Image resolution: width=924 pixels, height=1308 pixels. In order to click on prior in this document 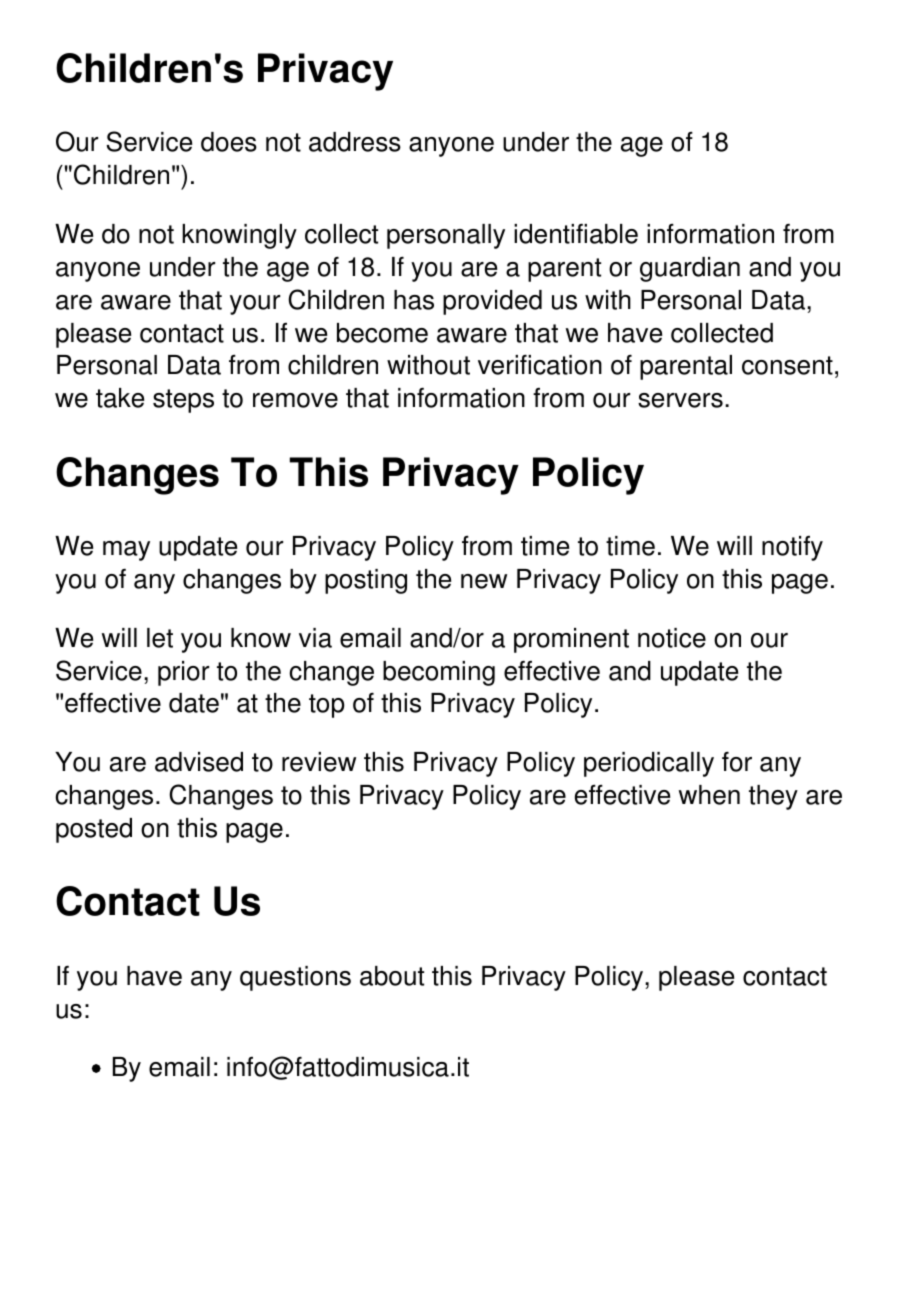, I will do `click(183, 673)`.
